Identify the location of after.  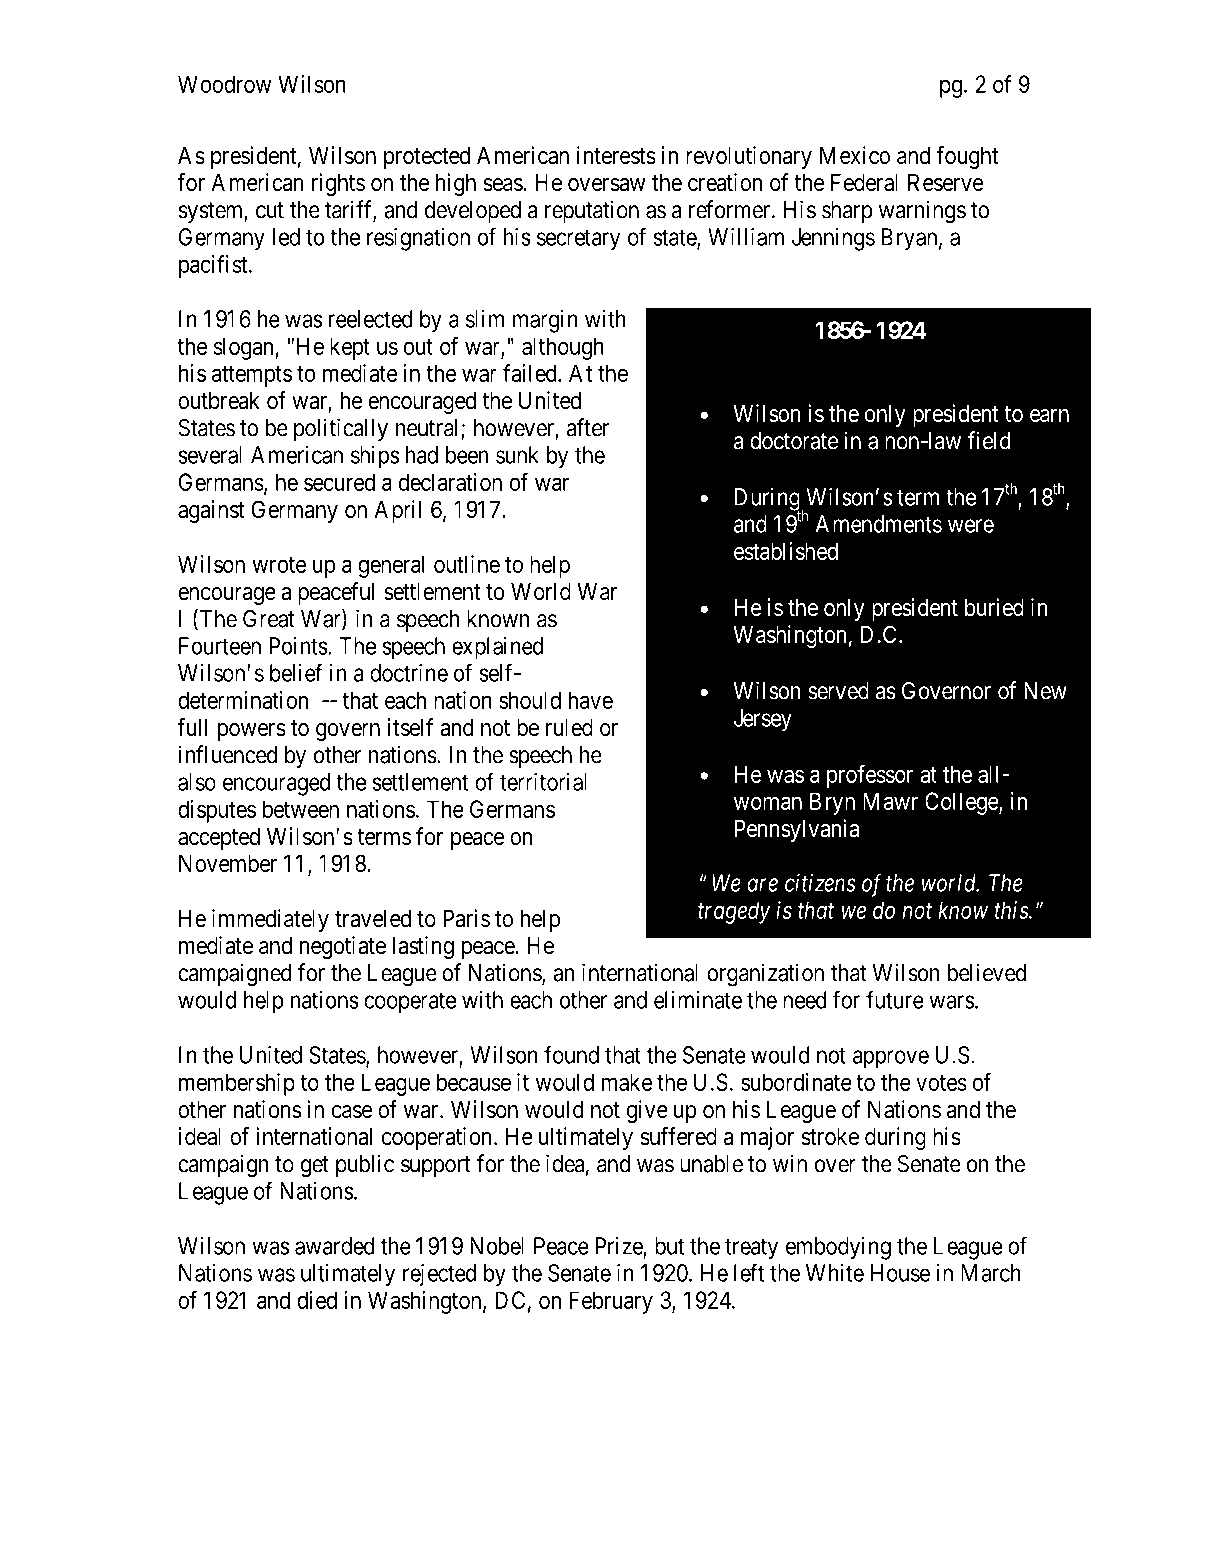
(588, 427).
